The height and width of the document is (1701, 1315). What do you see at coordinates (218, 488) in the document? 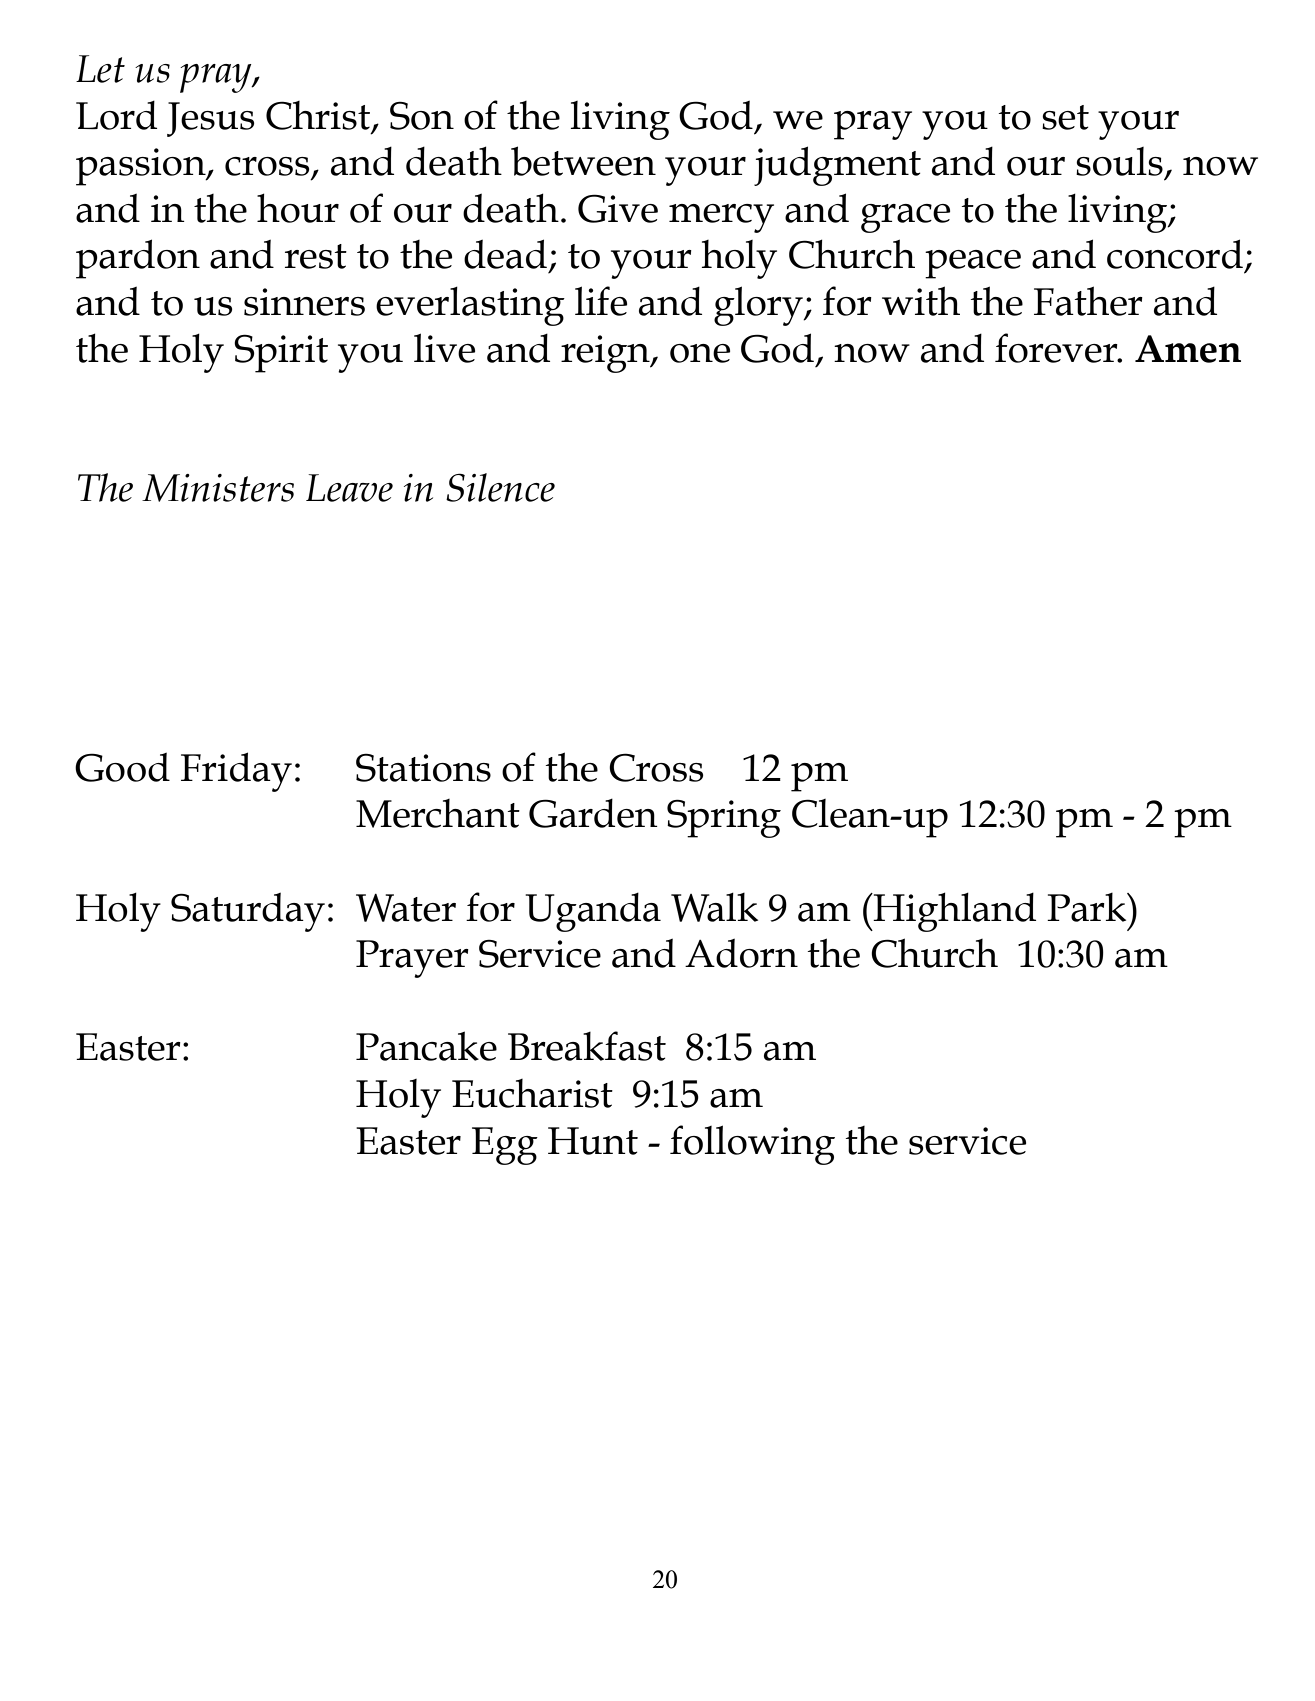
I see `Ministers` at bounding box center [218, 488].
